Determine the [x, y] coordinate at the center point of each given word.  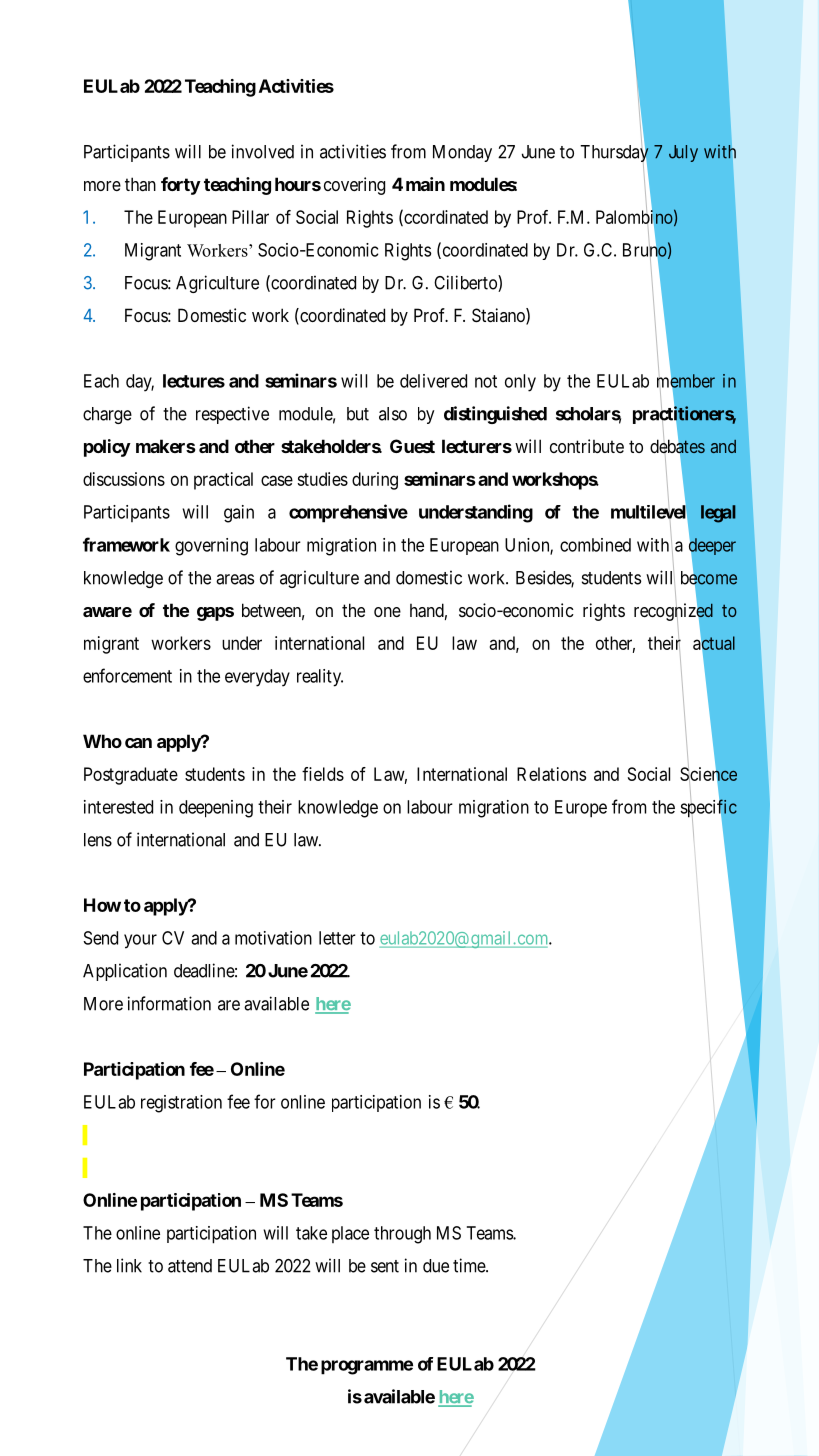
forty [181, 186]
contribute [587, 446]
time [470, 1265]
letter [337, 938]
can [138, 743]
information [169, 1003]
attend [190, 1266]
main [425, 184]
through [402, 1235]
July [683, 153]
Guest [412, 446]
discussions [124, 479]
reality [320, 678]
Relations [551, 774]
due [436, 1266]
